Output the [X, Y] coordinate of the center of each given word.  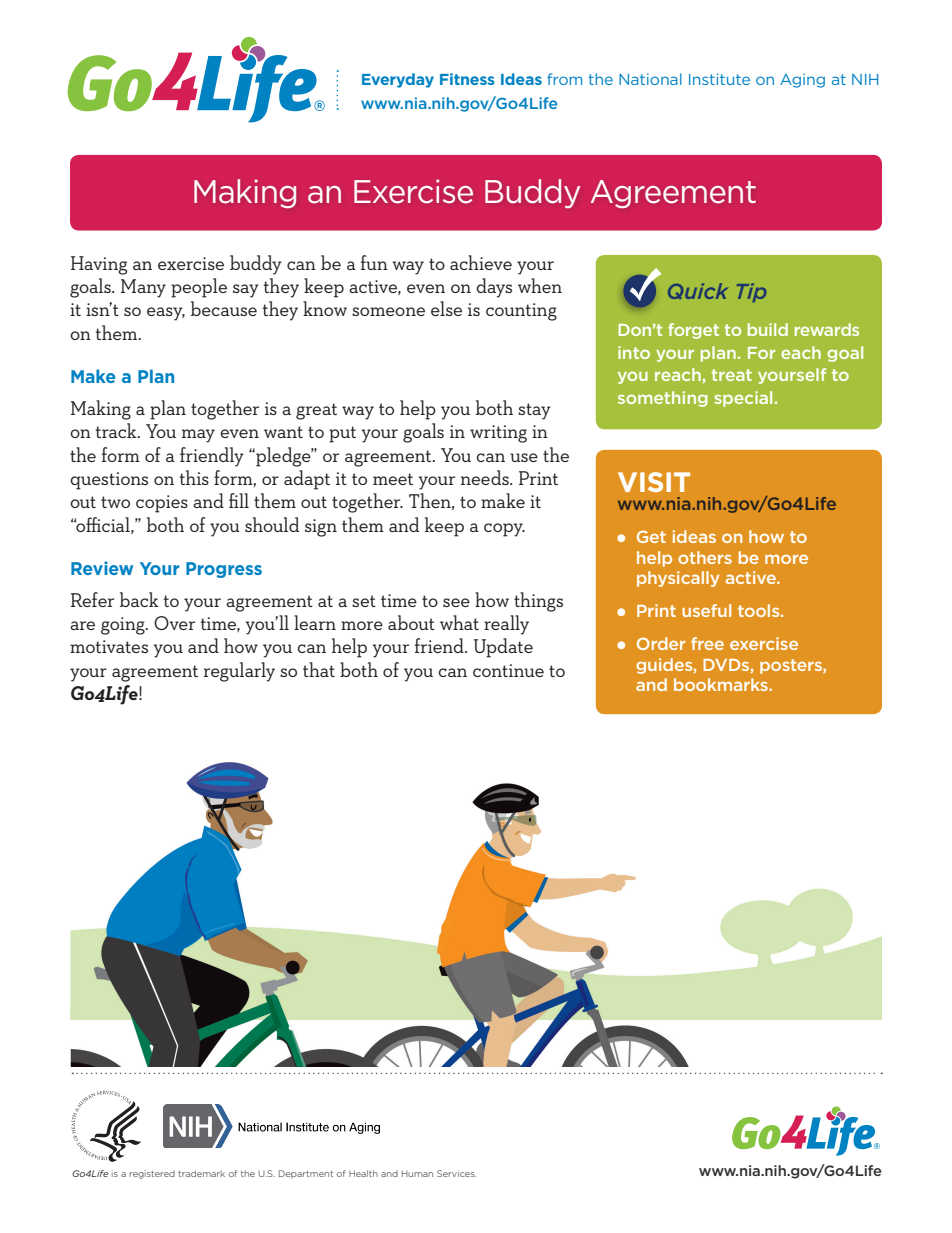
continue [508, 670]
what [459, 622]
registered [152, 1174]
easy [166, 314]
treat [731, 375]
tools [760, 610]
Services [456, 1173]
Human [417, 1174]
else [446, 308]
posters [792, 666]
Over [174, 623]
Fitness [467, 79]
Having [99, 265]
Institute [719, 79]
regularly [239, 672]
